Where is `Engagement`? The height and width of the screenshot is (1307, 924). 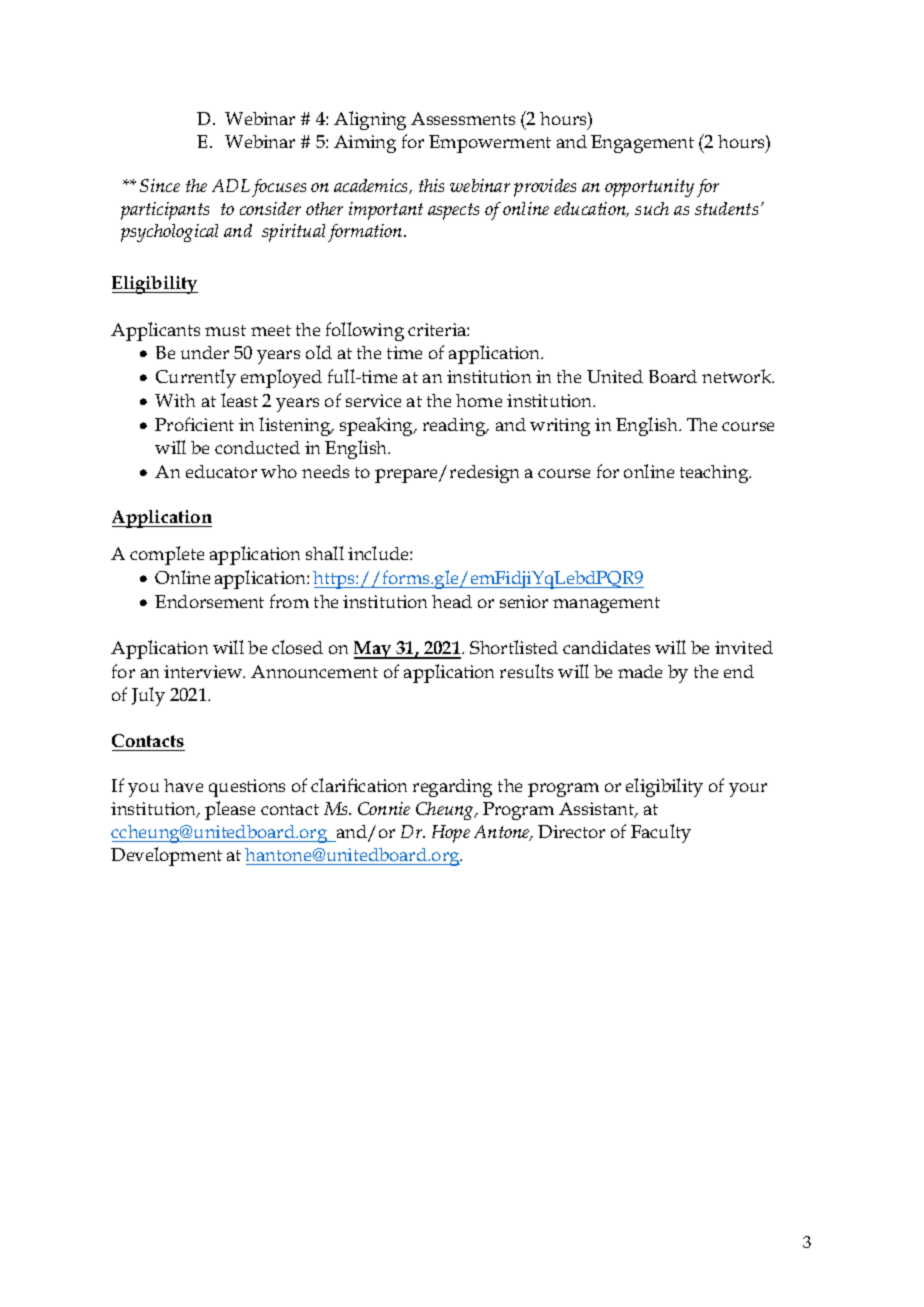 Engagement is located at coordinates (642, 144).
